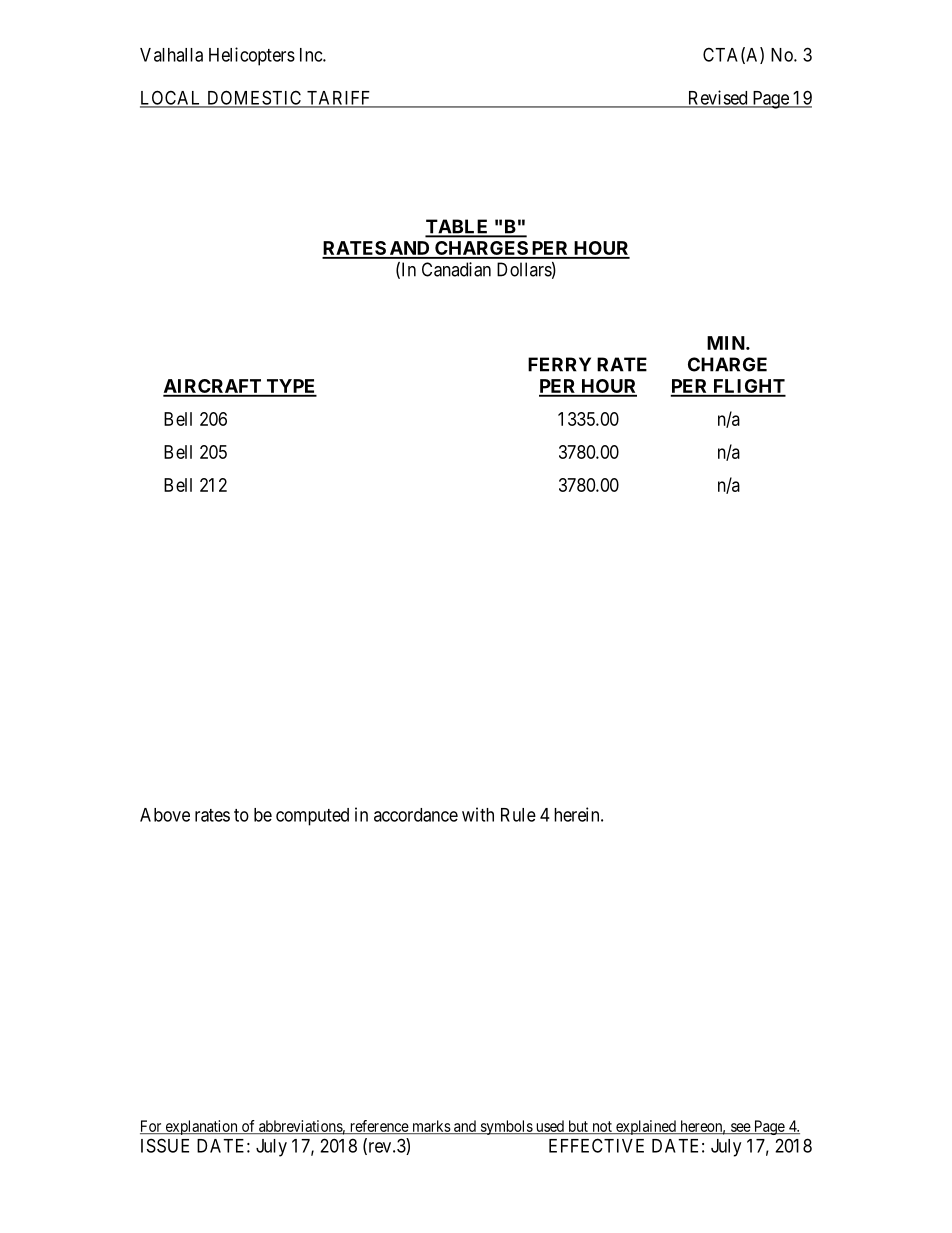  What do you see at coordinates (478, 814) in the page?
I see `with` at bounding box center [478, 814].
